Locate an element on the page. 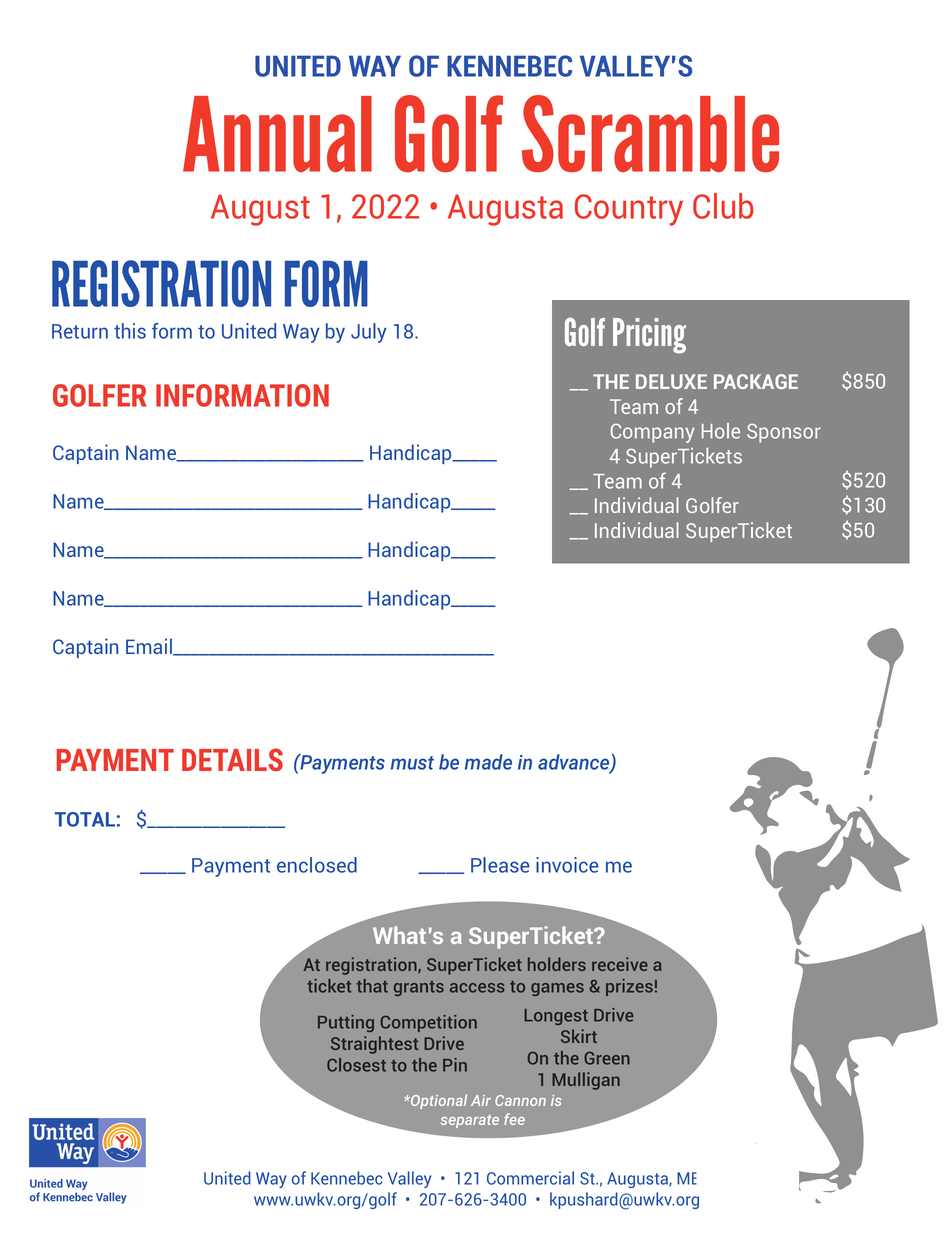 Image resolution: width=952 pixels, height=1233 pixels. made is located at coordinates (488, 762).
